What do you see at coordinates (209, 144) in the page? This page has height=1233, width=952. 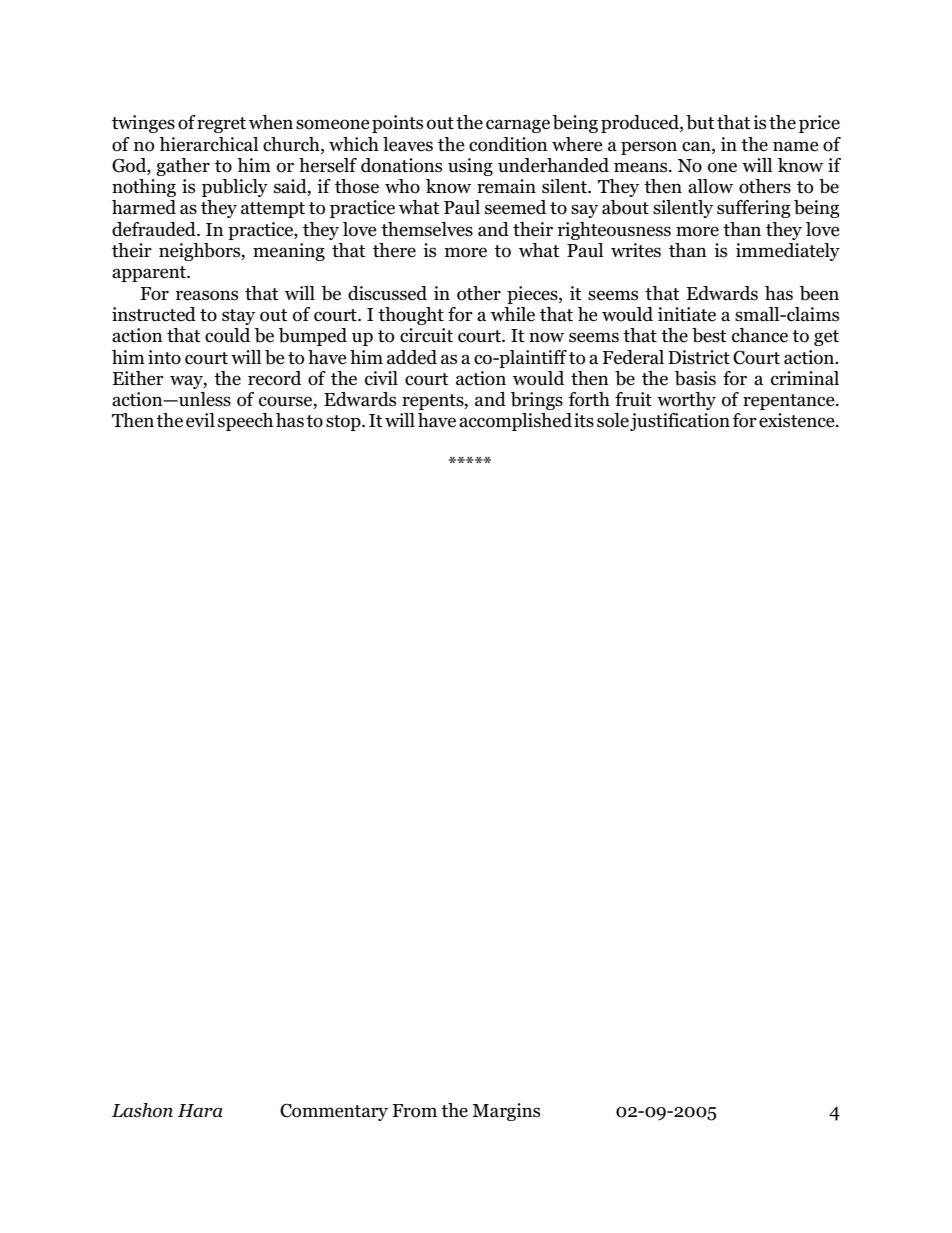 I see `hierarchical` at bounding box center [209, 144].
